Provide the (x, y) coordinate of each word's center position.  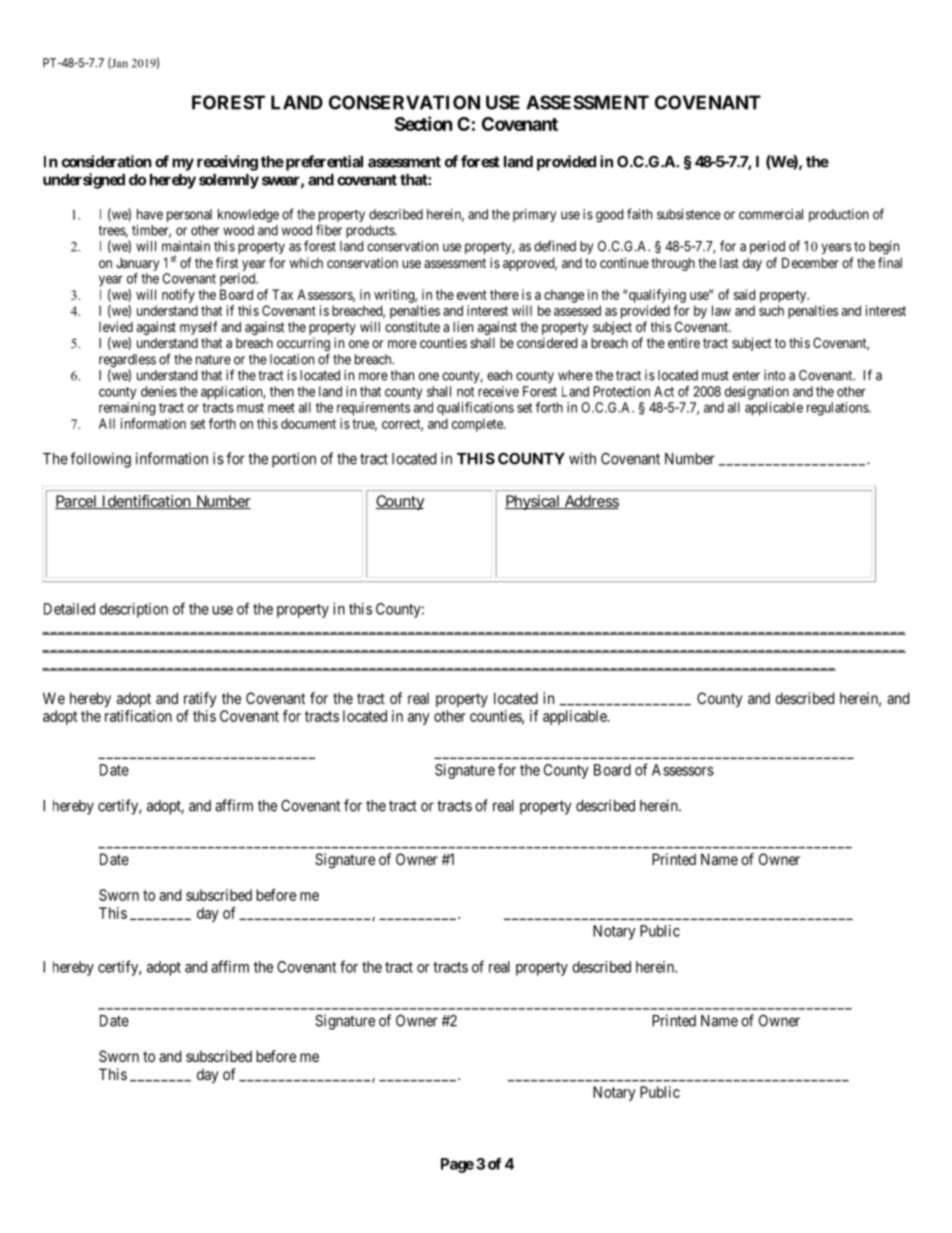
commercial (771, 214)
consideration (107, 161)
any (419, 719)
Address (590, 502)
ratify (200, 700)
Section (424, 123)
